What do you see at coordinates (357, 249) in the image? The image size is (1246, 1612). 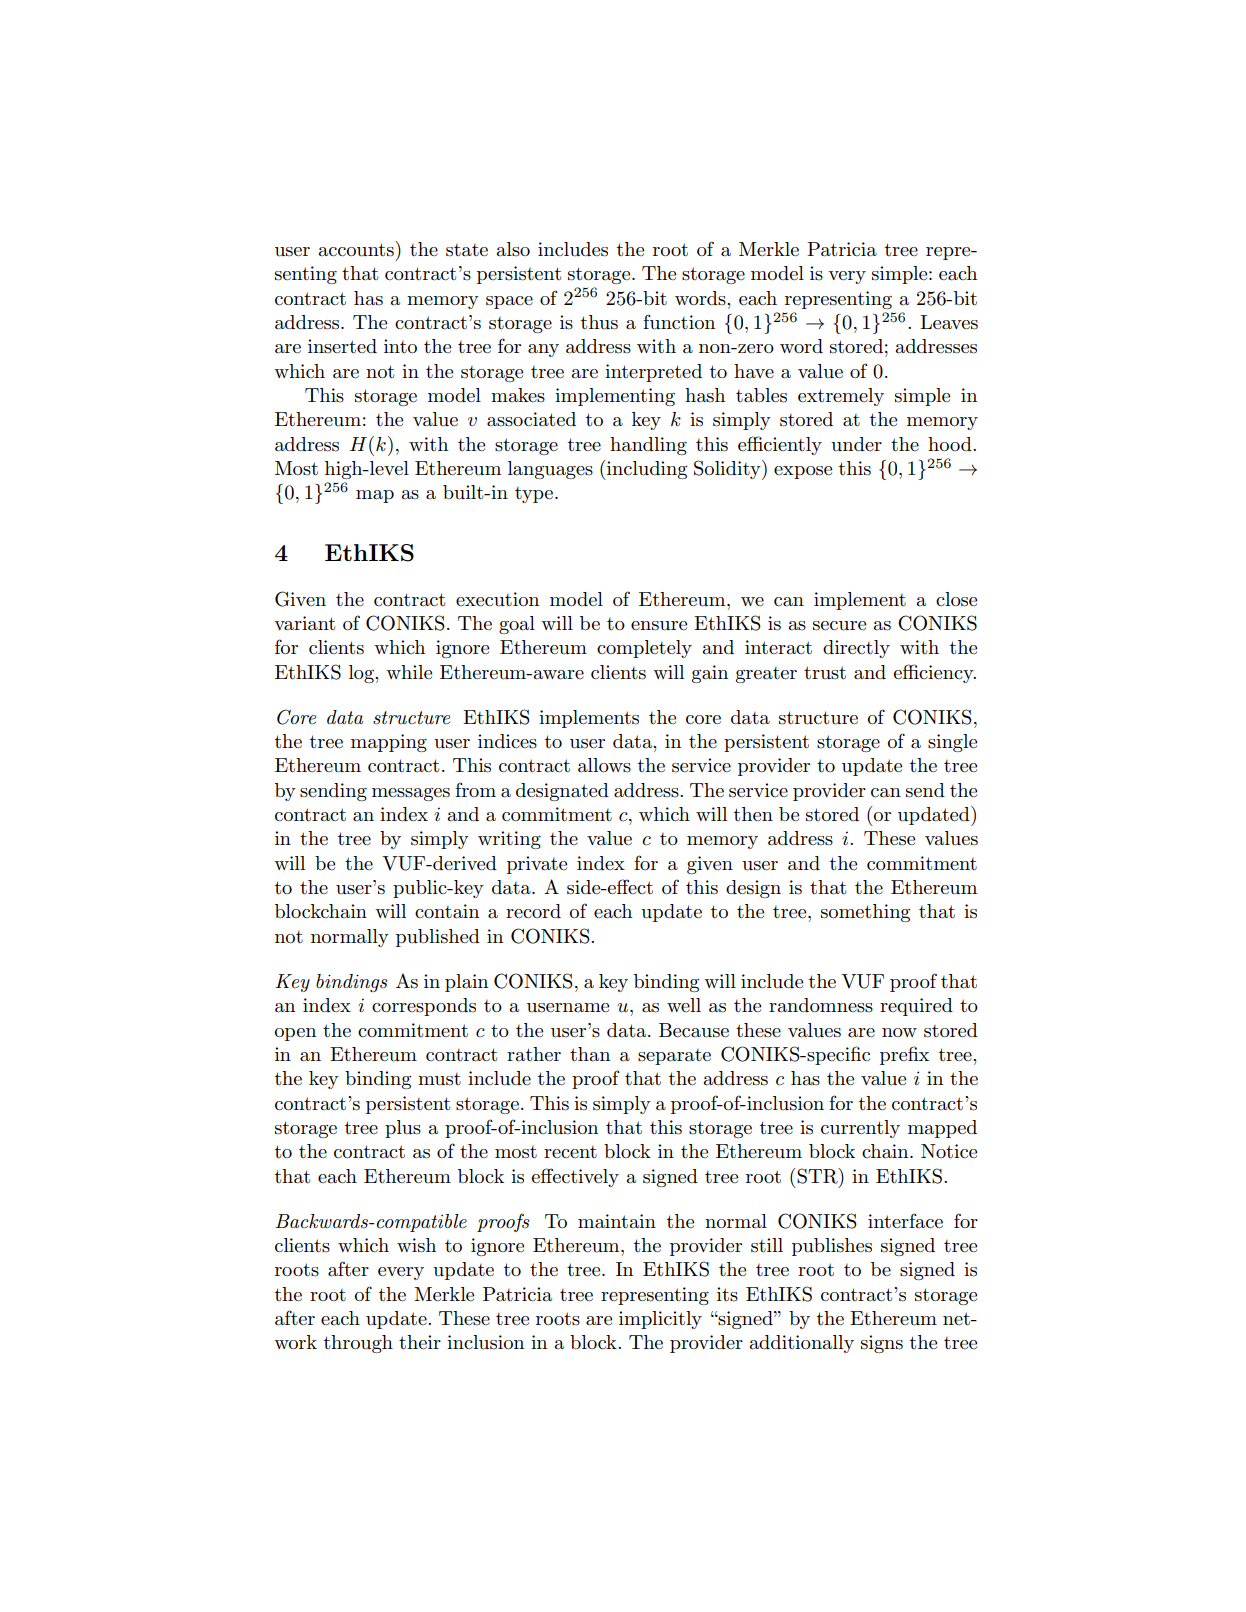 I see `accounts` at bounding box center [357, 249].
